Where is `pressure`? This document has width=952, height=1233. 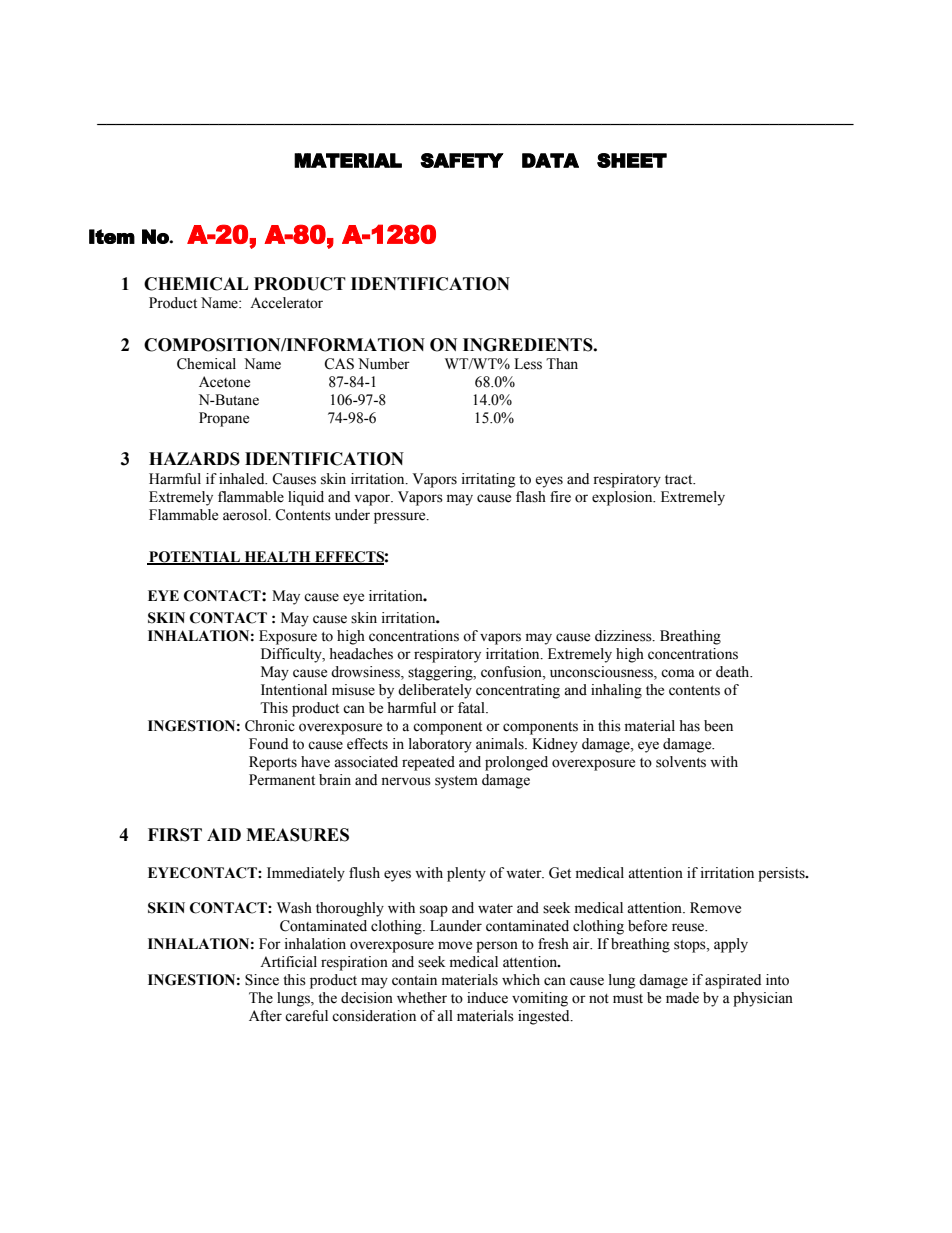 pressure is located at coordinates (401, 518).
